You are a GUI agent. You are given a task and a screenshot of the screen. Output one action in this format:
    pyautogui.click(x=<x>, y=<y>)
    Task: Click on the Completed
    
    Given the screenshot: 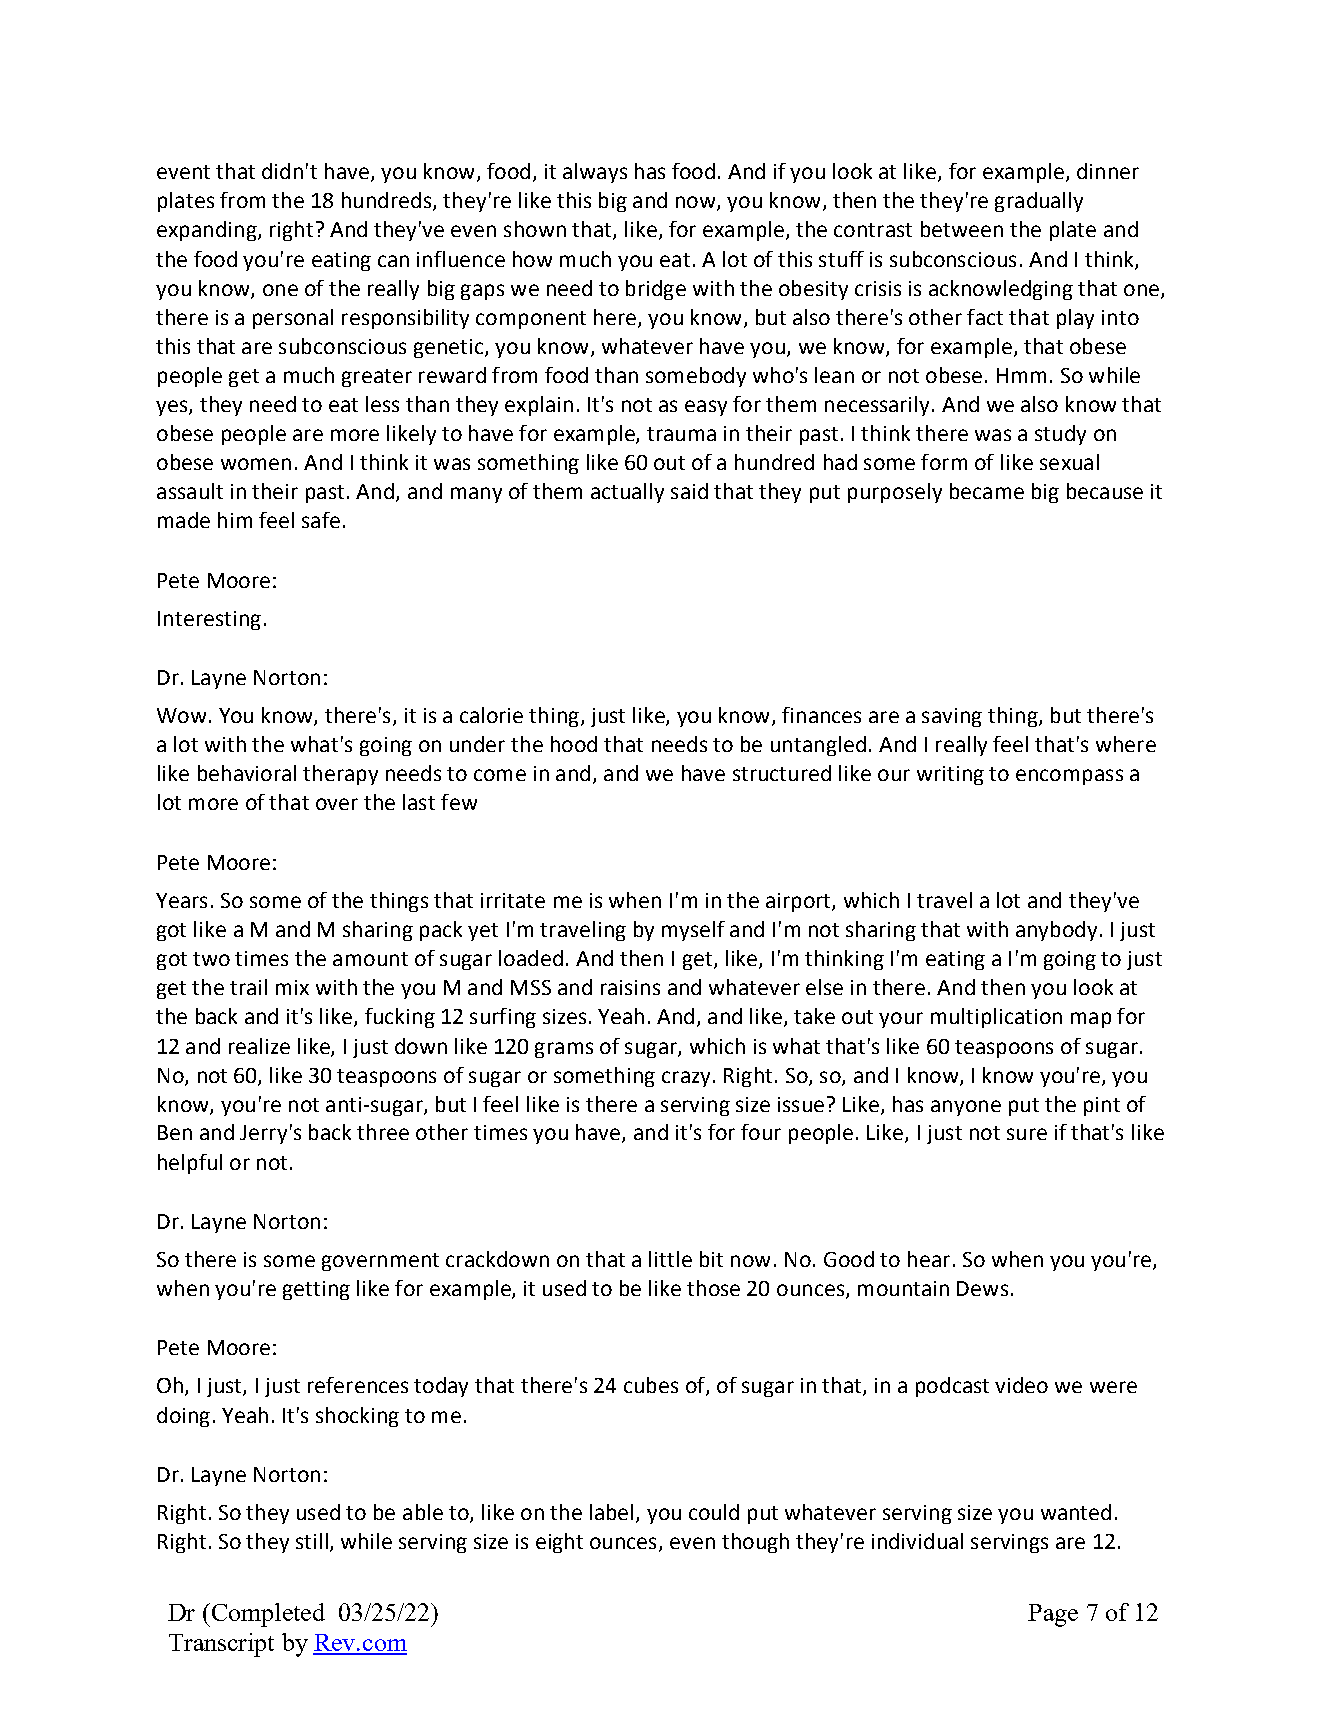 What is the action you would take?
    pyautogui.click(x=267, y=1615)
